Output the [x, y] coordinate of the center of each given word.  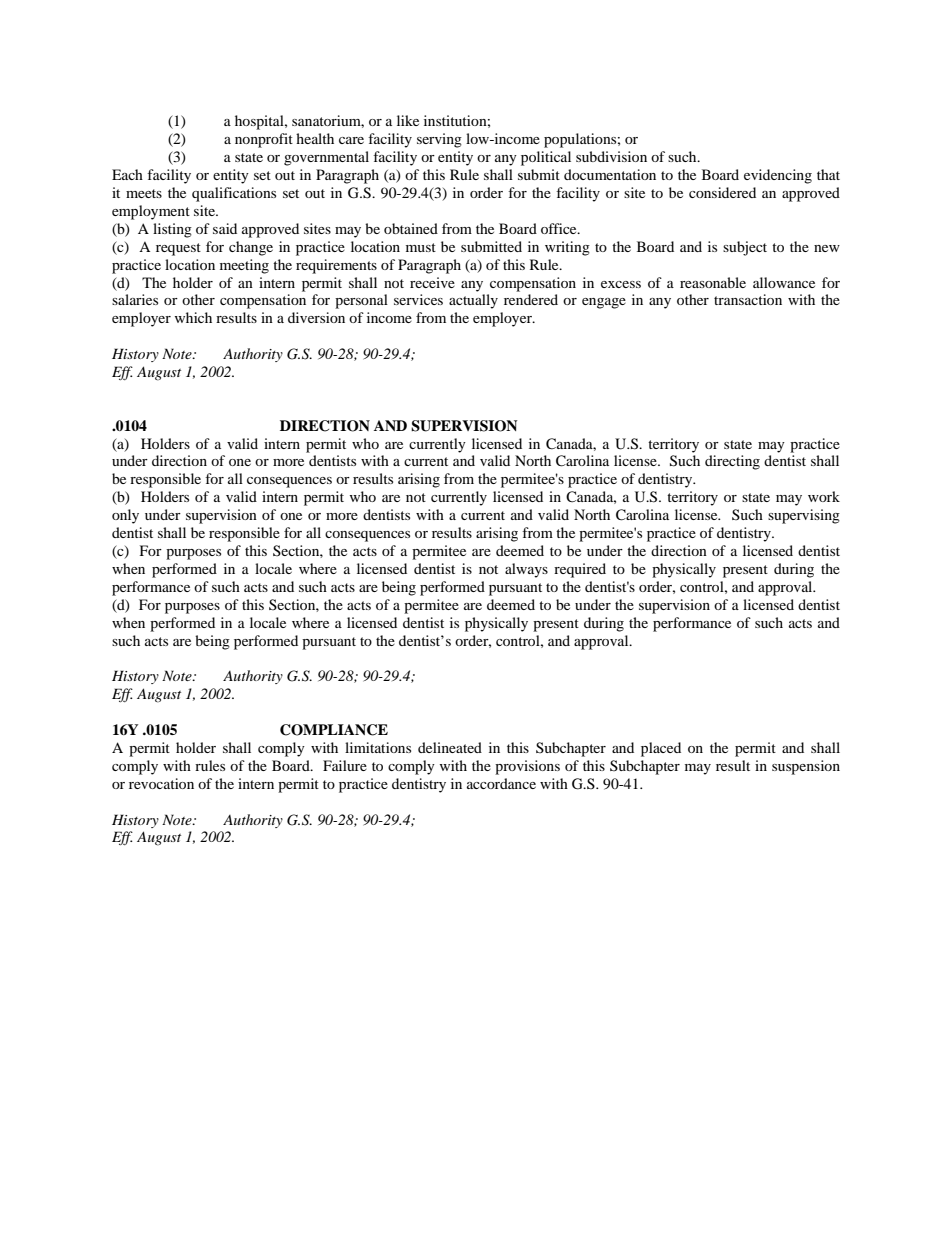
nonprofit [264, 140]
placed [661, 749]
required [580, 570]
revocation [161, 783]
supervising [804, 516]
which [193, 317]
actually [473, 301]
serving [439, 140]
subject [745, 248]
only [125, 516]
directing [732, 462]
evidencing [778, 176]
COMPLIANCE [334, 730]
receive [432, 282]
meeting [244, 266]
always [526, 570]
